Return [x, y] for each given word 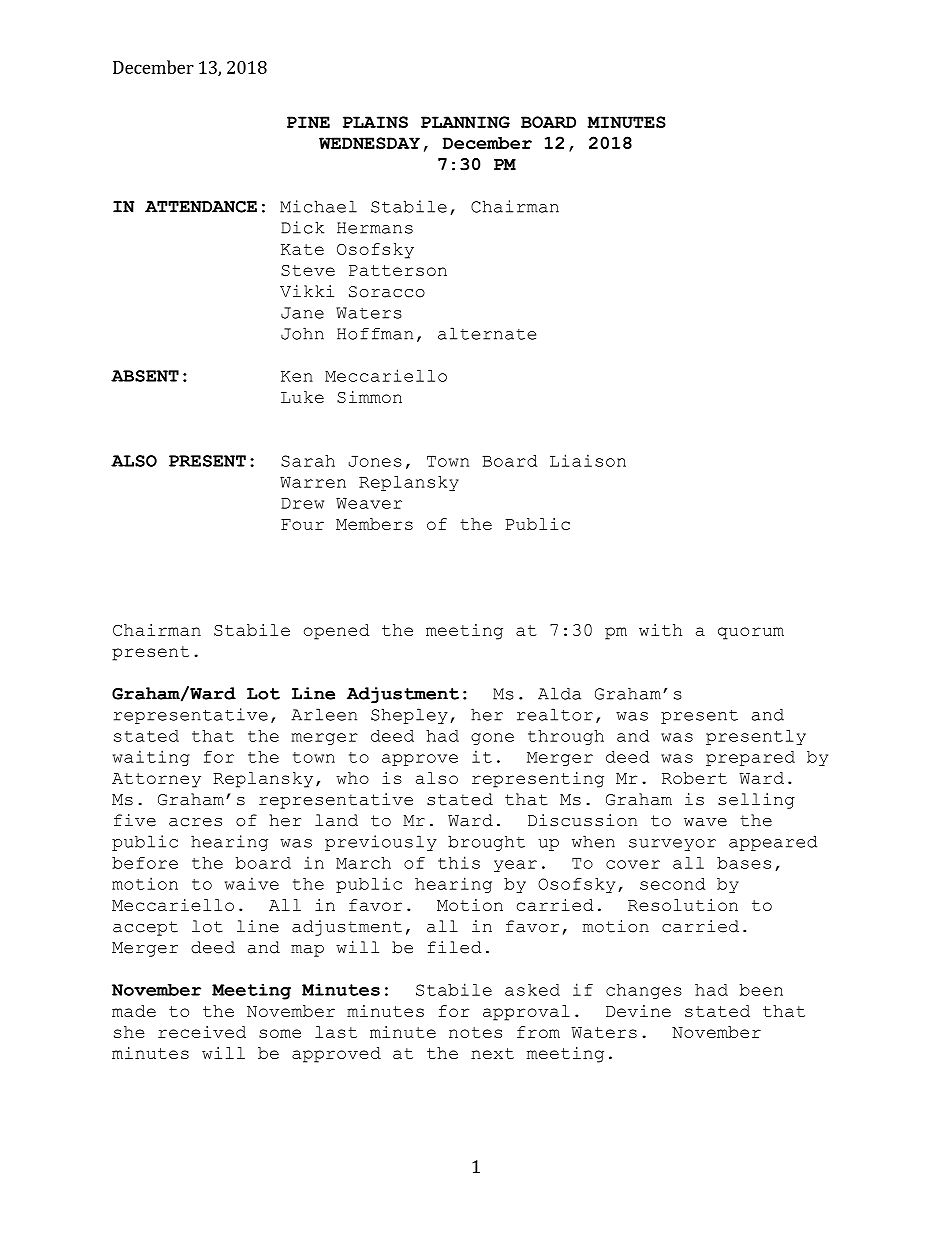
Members [374, 524]
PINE [308, 122]
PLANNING [465, 122]
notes [475, 1032]
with [660, 630]
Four [302, 524]
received [202, 1032]
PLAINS [375, 122]
